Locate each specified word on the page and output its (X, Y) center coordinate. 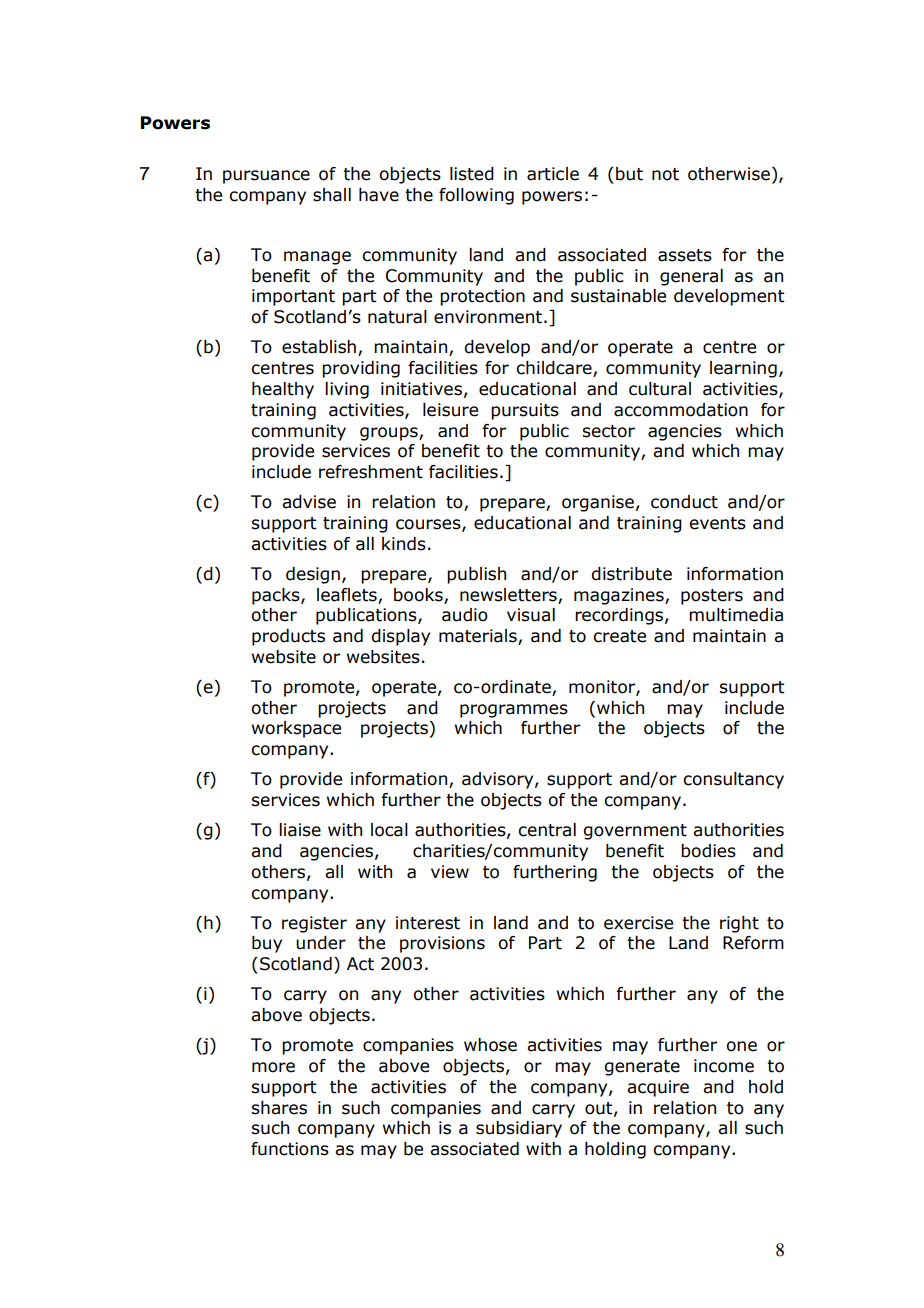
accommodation (681, 410)
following (476, 196)
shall (332, 195)
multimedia (736, 615)
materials (479, 637)
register (314, 924)
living (347, 390)
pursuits (525, 411)
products (288, 637)
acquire (658, 1088)
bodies (708, 851)
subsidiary (519, 1129)
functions (290, 1149)
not (665, 174)
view (450, 872)
